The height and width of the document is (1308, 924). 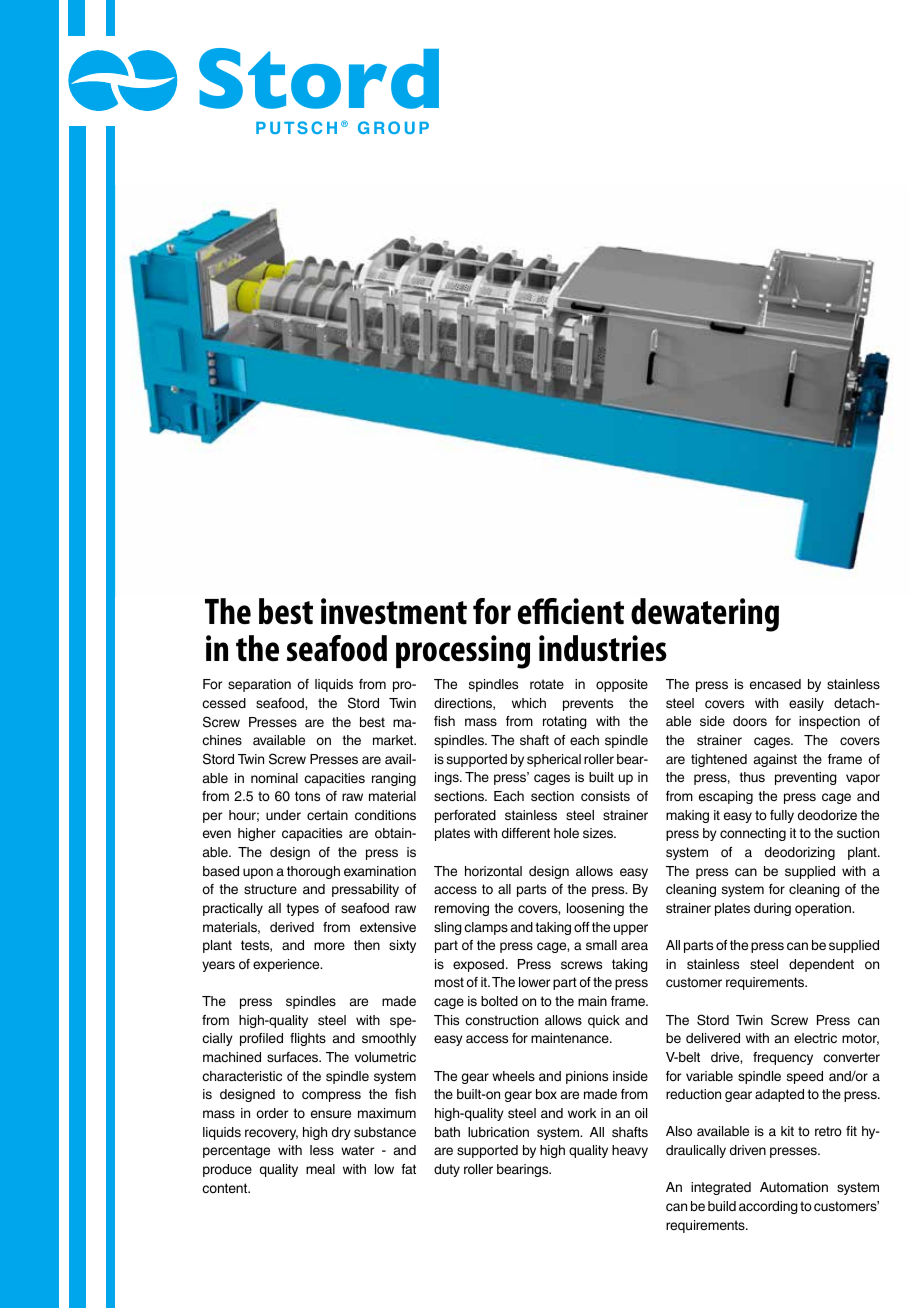 I want to click on easily, so click(x=806, y=704).
